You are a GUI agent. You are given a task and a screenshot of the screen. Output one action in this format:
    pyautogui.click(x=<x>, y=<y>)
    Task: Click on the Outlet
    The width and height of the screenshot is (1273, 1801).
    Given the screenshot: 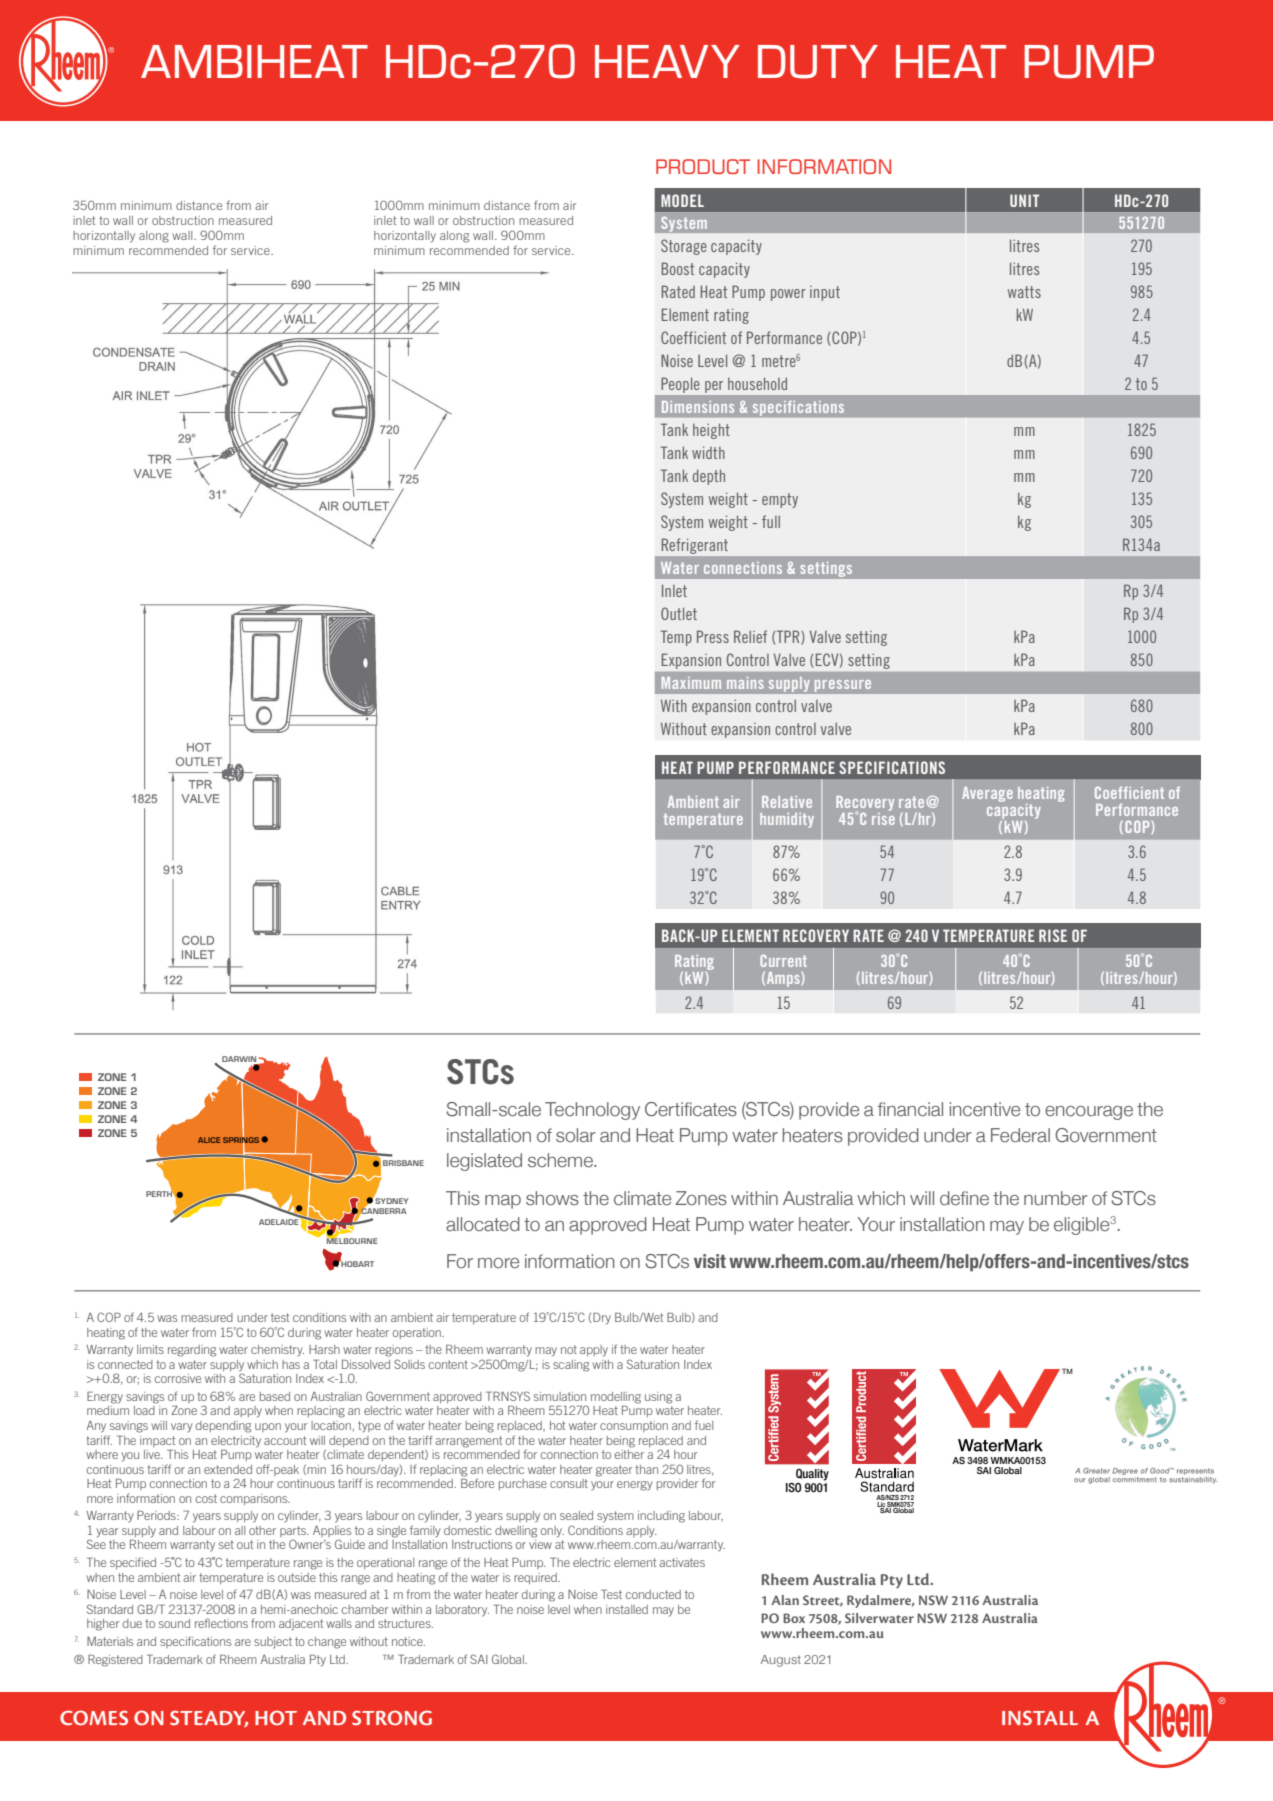 What is the action you would take?
    pyautogui.click(x=679, y=613)
